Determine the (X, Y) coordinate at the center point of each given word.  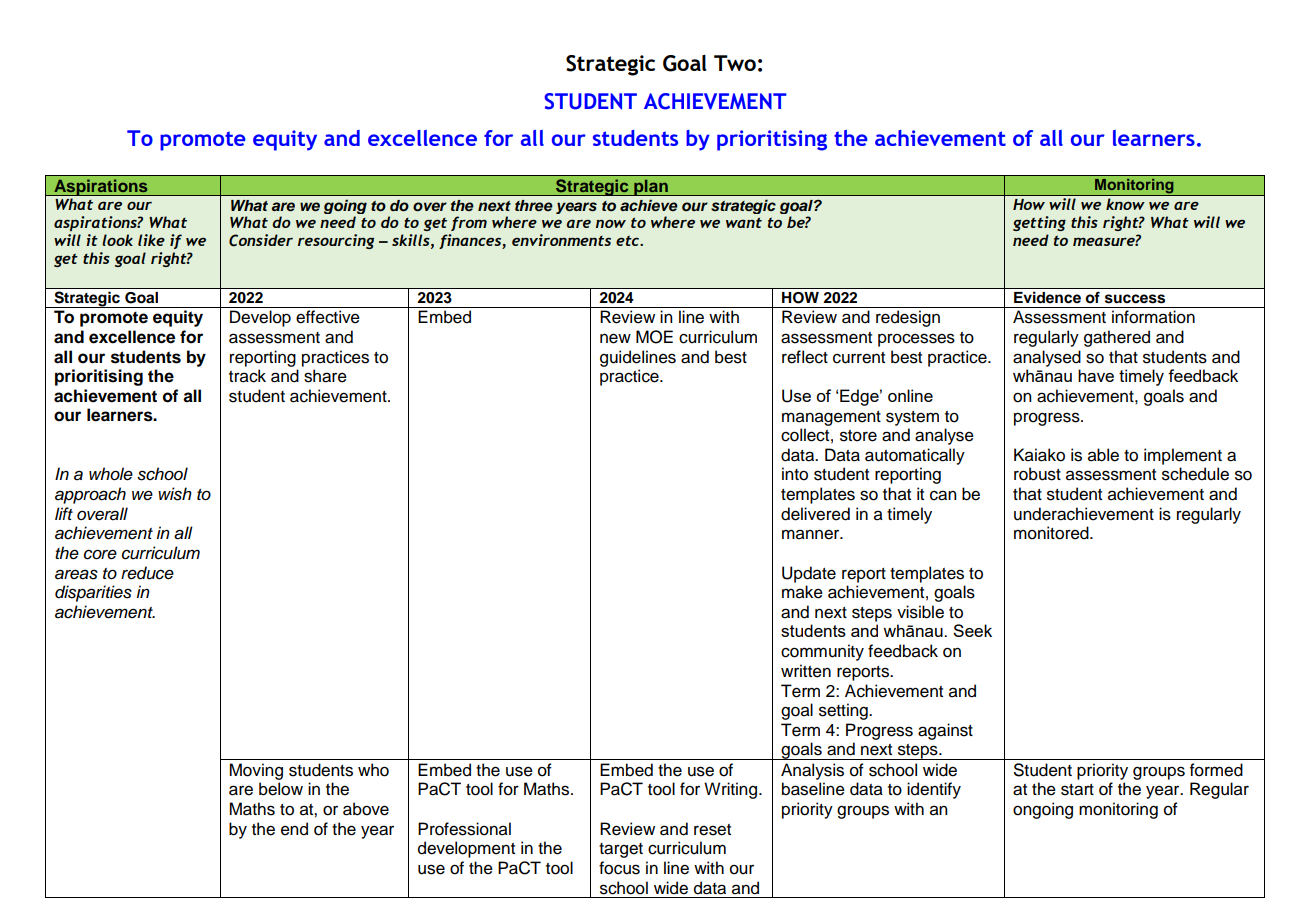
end (294, 829)
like (151, 240)
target (621, 850)
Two (735, 63)
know (1125, 204)
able (1103, 455)
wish (175, 494)
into (795, 474)
